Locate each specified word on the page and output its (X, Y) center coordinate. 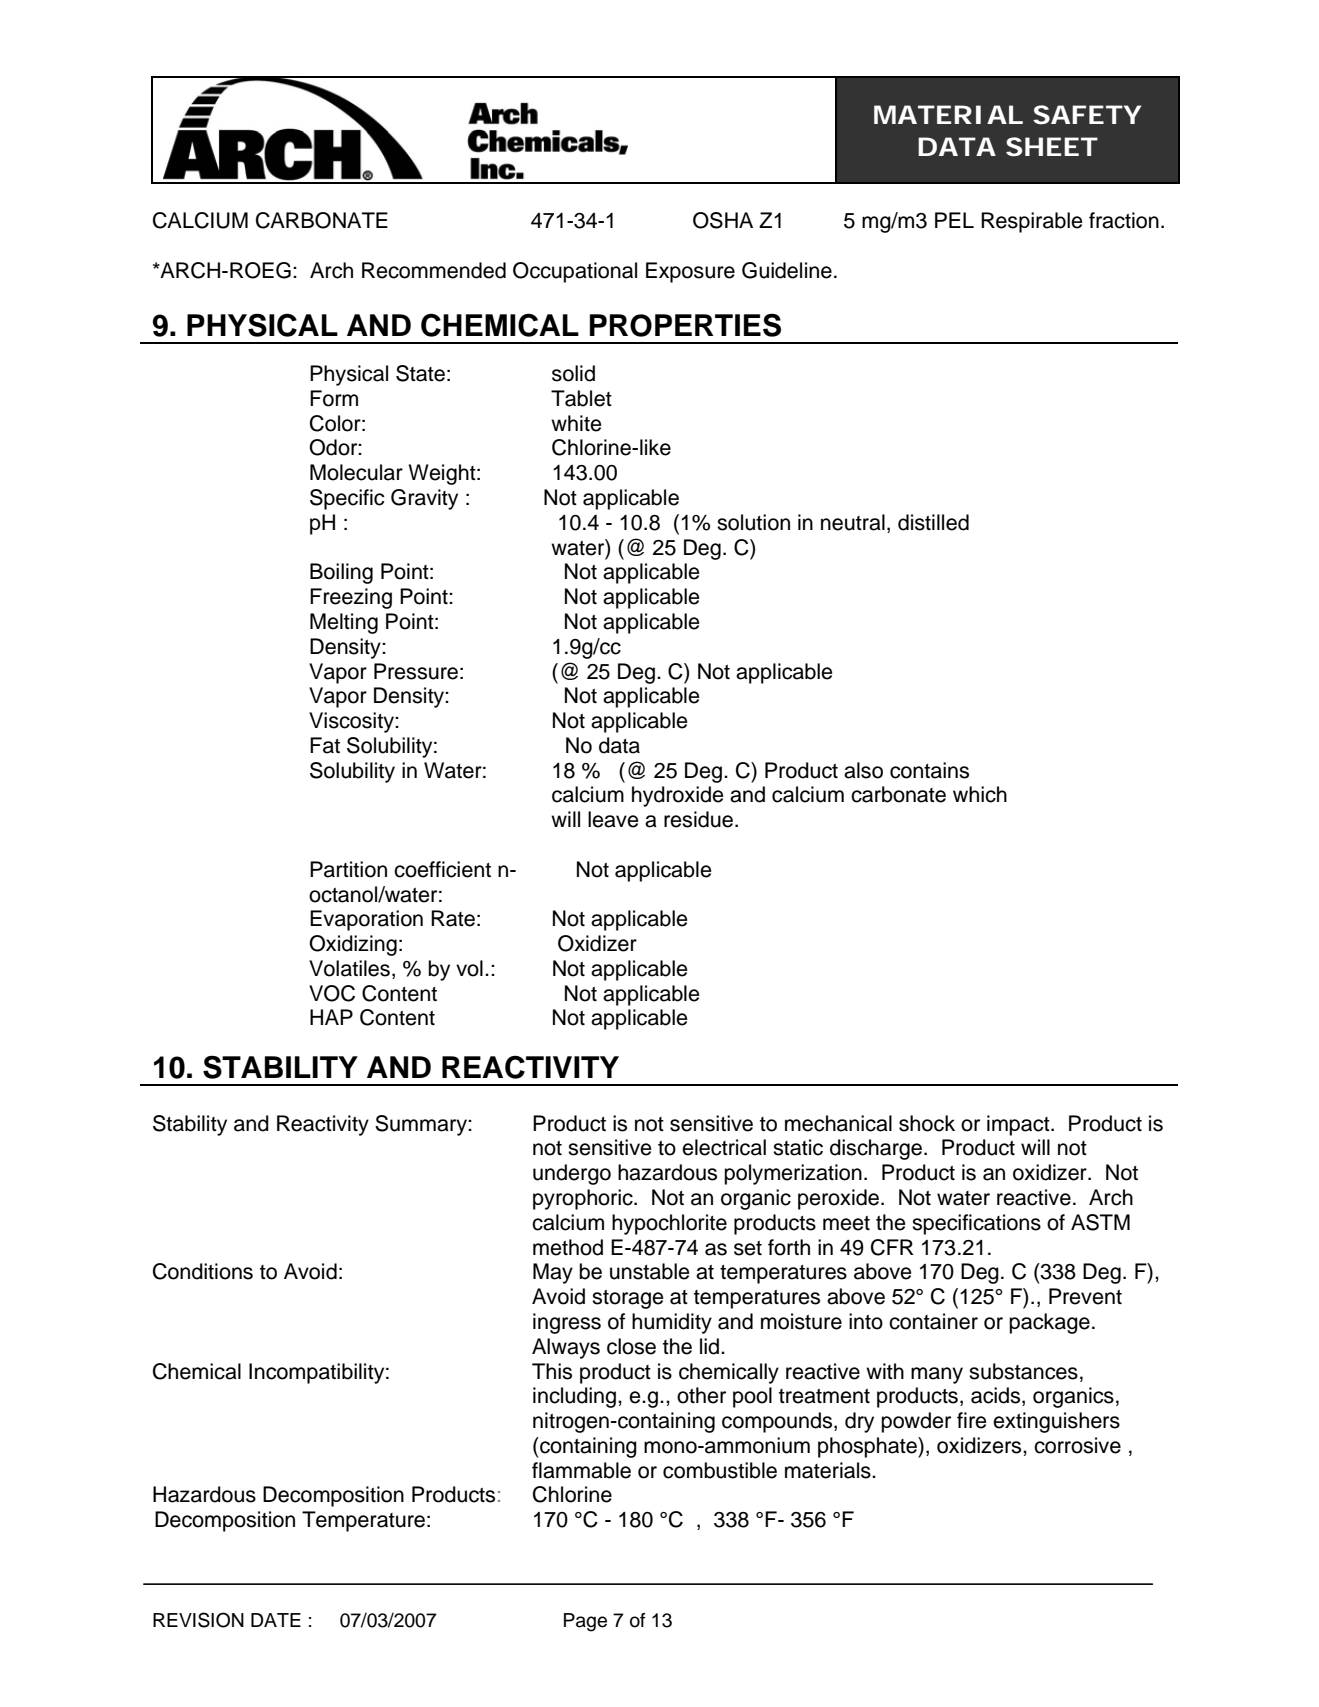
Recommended (434, 270)
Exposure (690, 272)
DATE (276, 1620)
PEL (954, 220)
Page (585, 1622)
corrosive (1077, 1445)
